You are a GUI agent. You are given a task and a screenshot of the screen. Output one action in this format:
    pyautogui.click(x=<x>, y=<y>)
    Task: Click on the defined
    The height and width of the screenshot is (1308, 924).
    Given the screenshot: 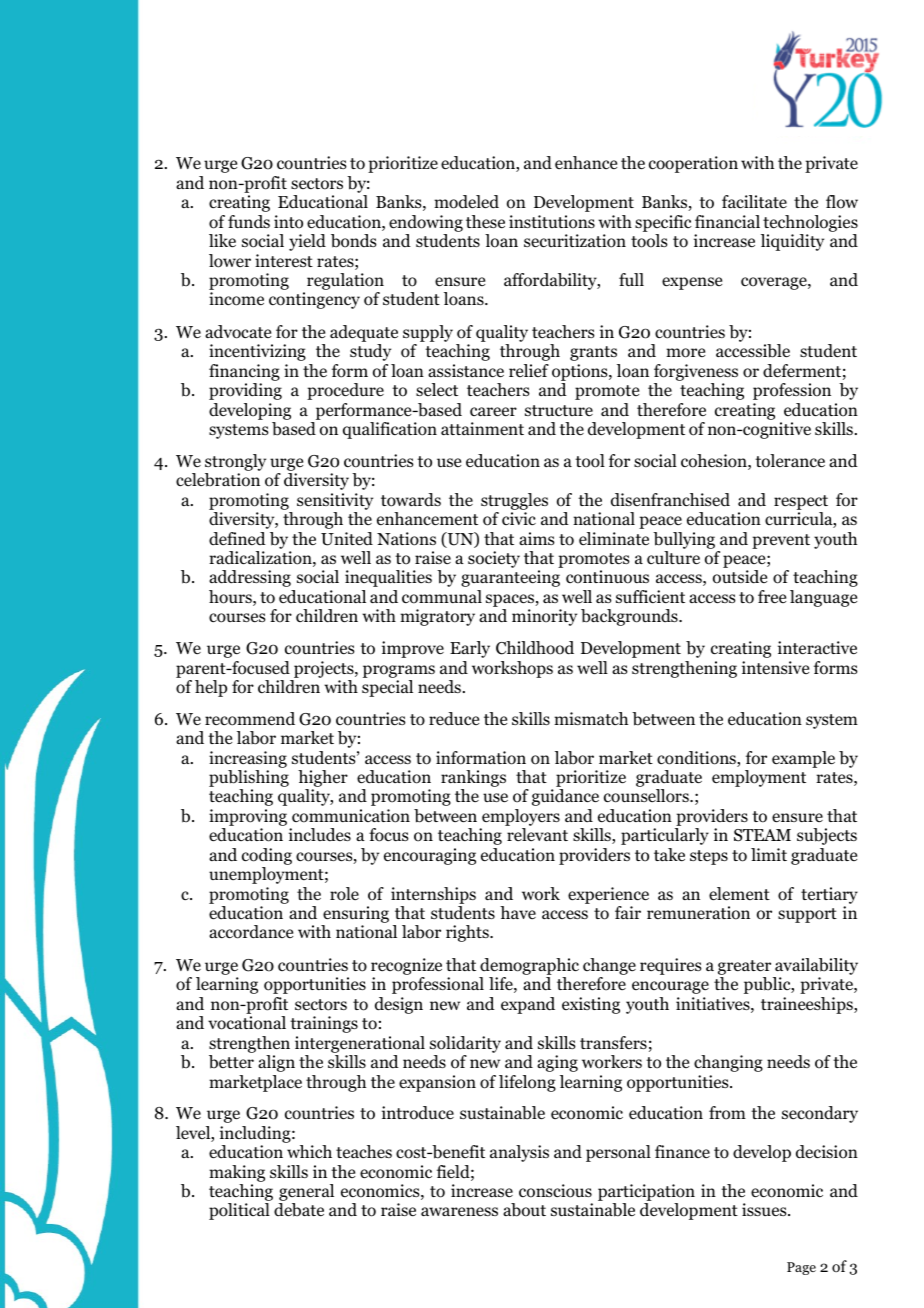 What is the action you would take?
    pyautogui.click(x=237, y=539)
